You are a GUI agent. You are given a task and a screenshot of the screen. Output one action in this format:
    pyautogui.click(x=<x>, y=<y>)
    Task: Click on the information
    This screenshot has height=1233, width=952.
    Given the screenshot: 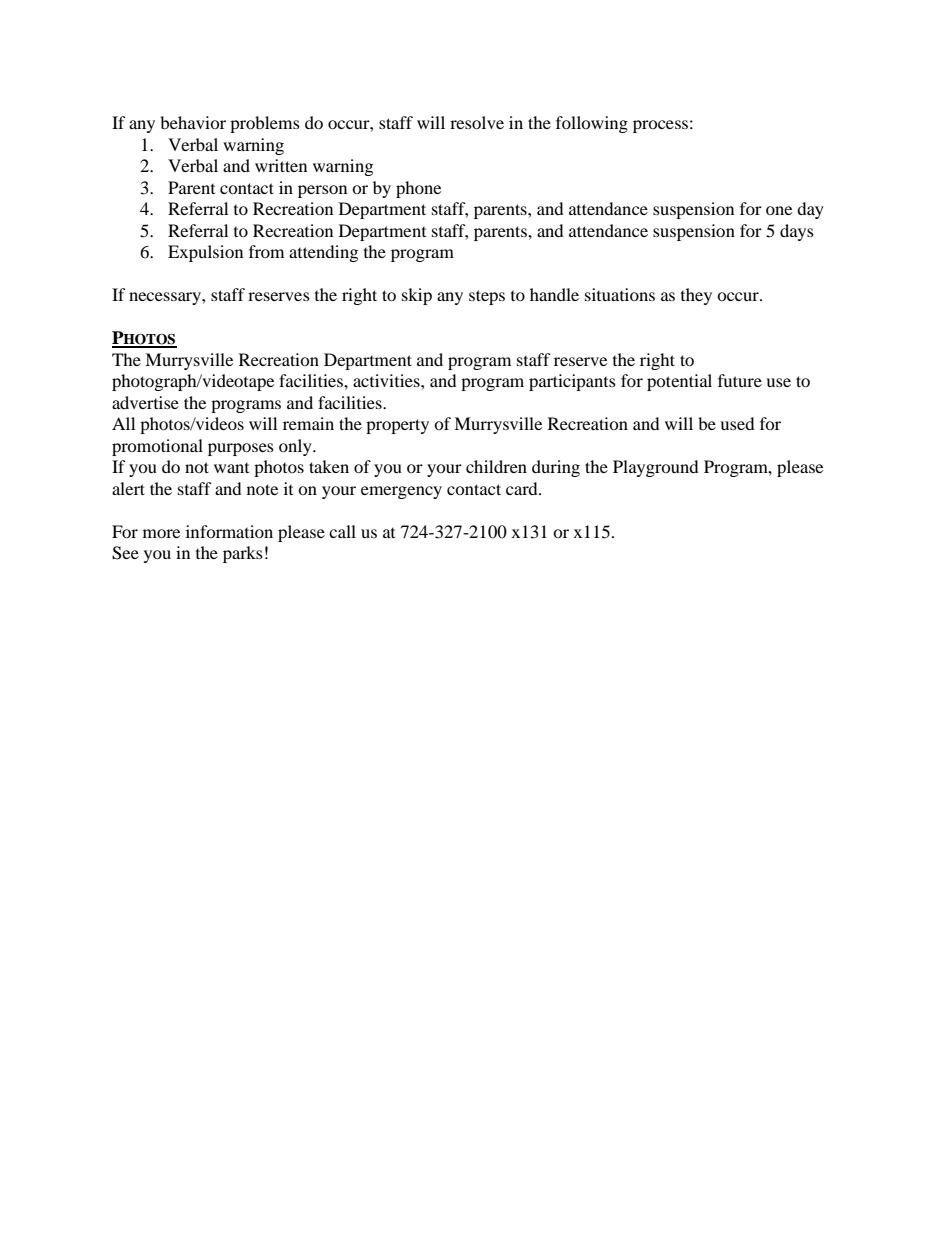 What is the action you would take?
    pyautogui.click(x=229, y=531)
